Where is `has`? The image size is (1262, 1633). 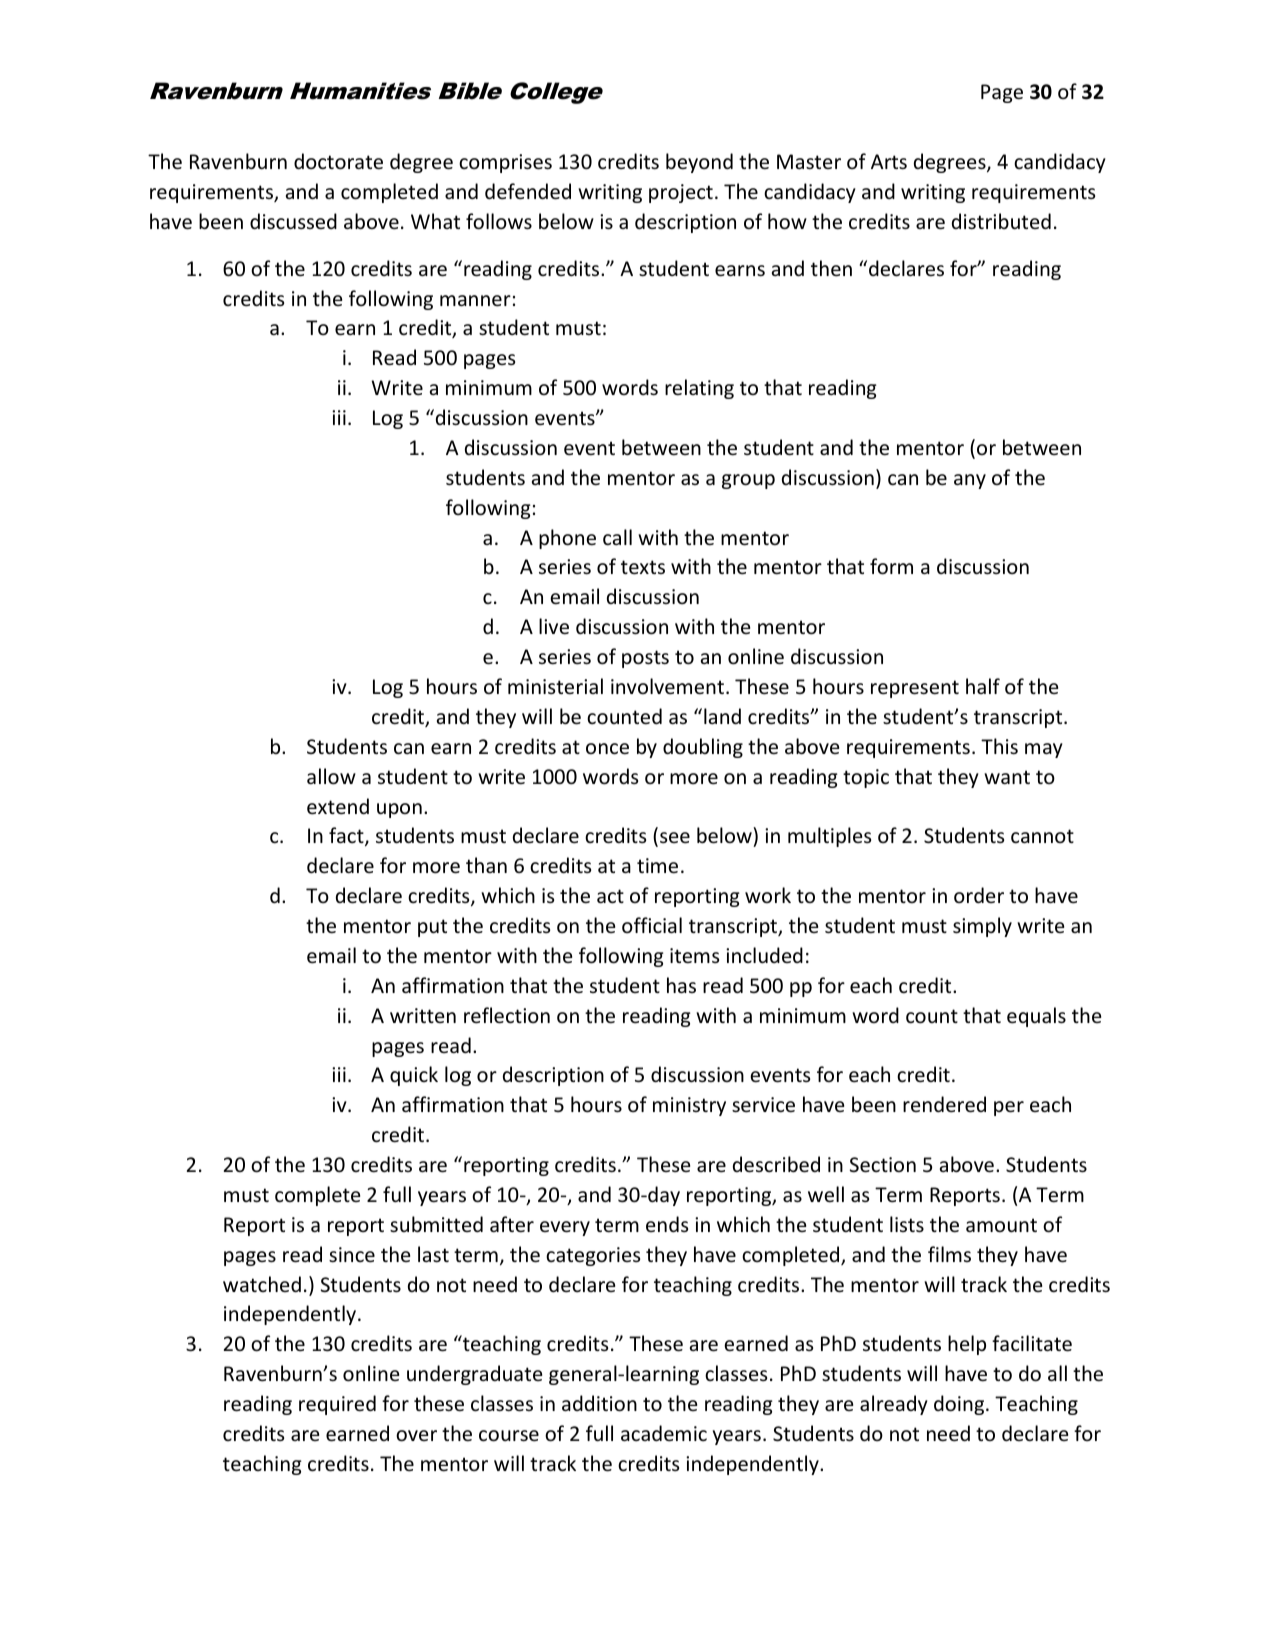 has is located at coordinates (681, 985).
